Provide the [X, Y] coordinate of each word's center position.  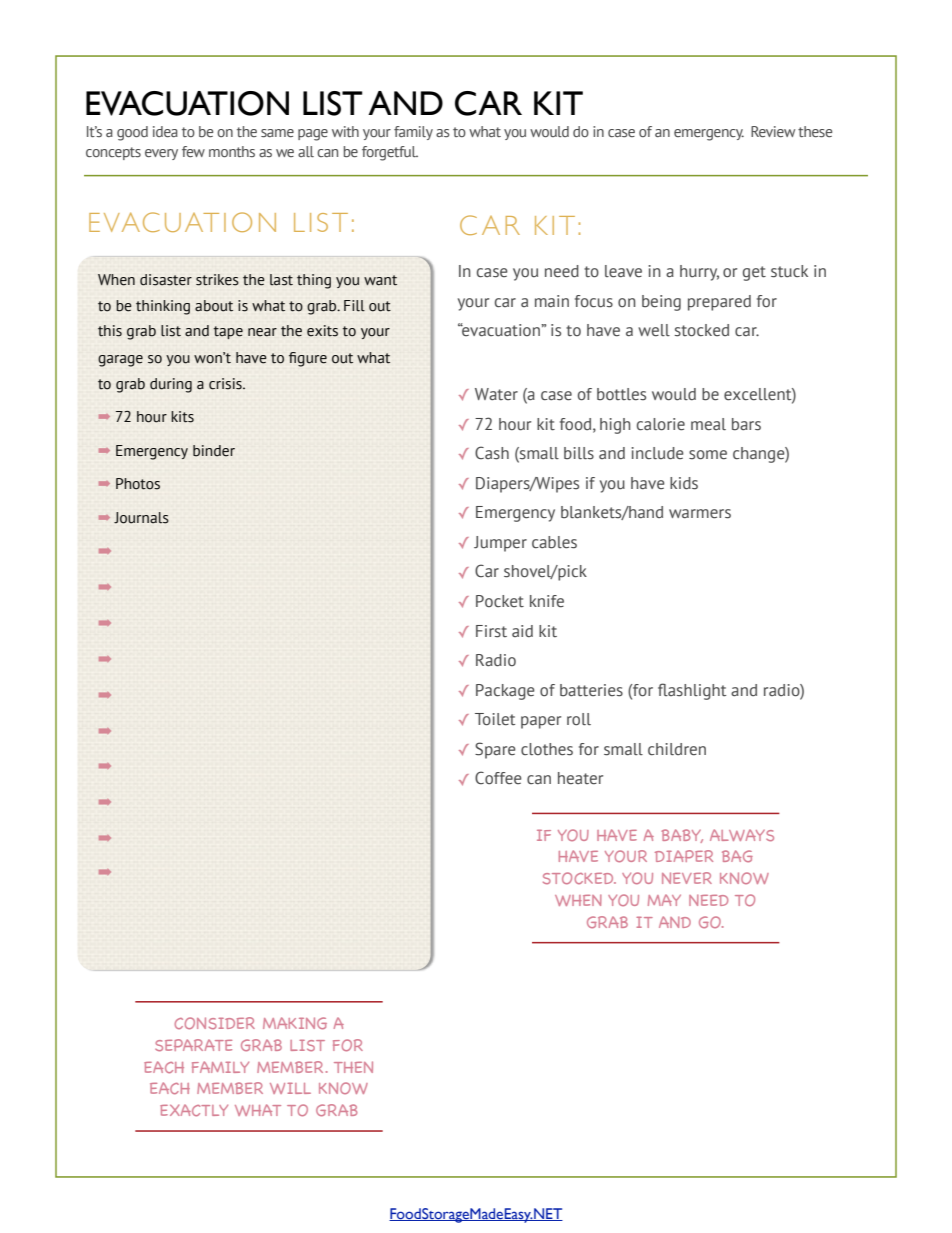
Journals [141, 518]
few [193, 151]
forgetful [390, 153]
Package [505, 692]
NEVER [687, 878]
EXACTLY [194, 1110]
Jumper [500, 544]
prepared [719, 303]
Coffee [498, 778]
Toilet [495, 719]
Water [496, 394]
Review [773, 131]
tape [228, 332]
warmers [700, 514]
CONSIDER [214, 1023]
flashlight [692, 691]
